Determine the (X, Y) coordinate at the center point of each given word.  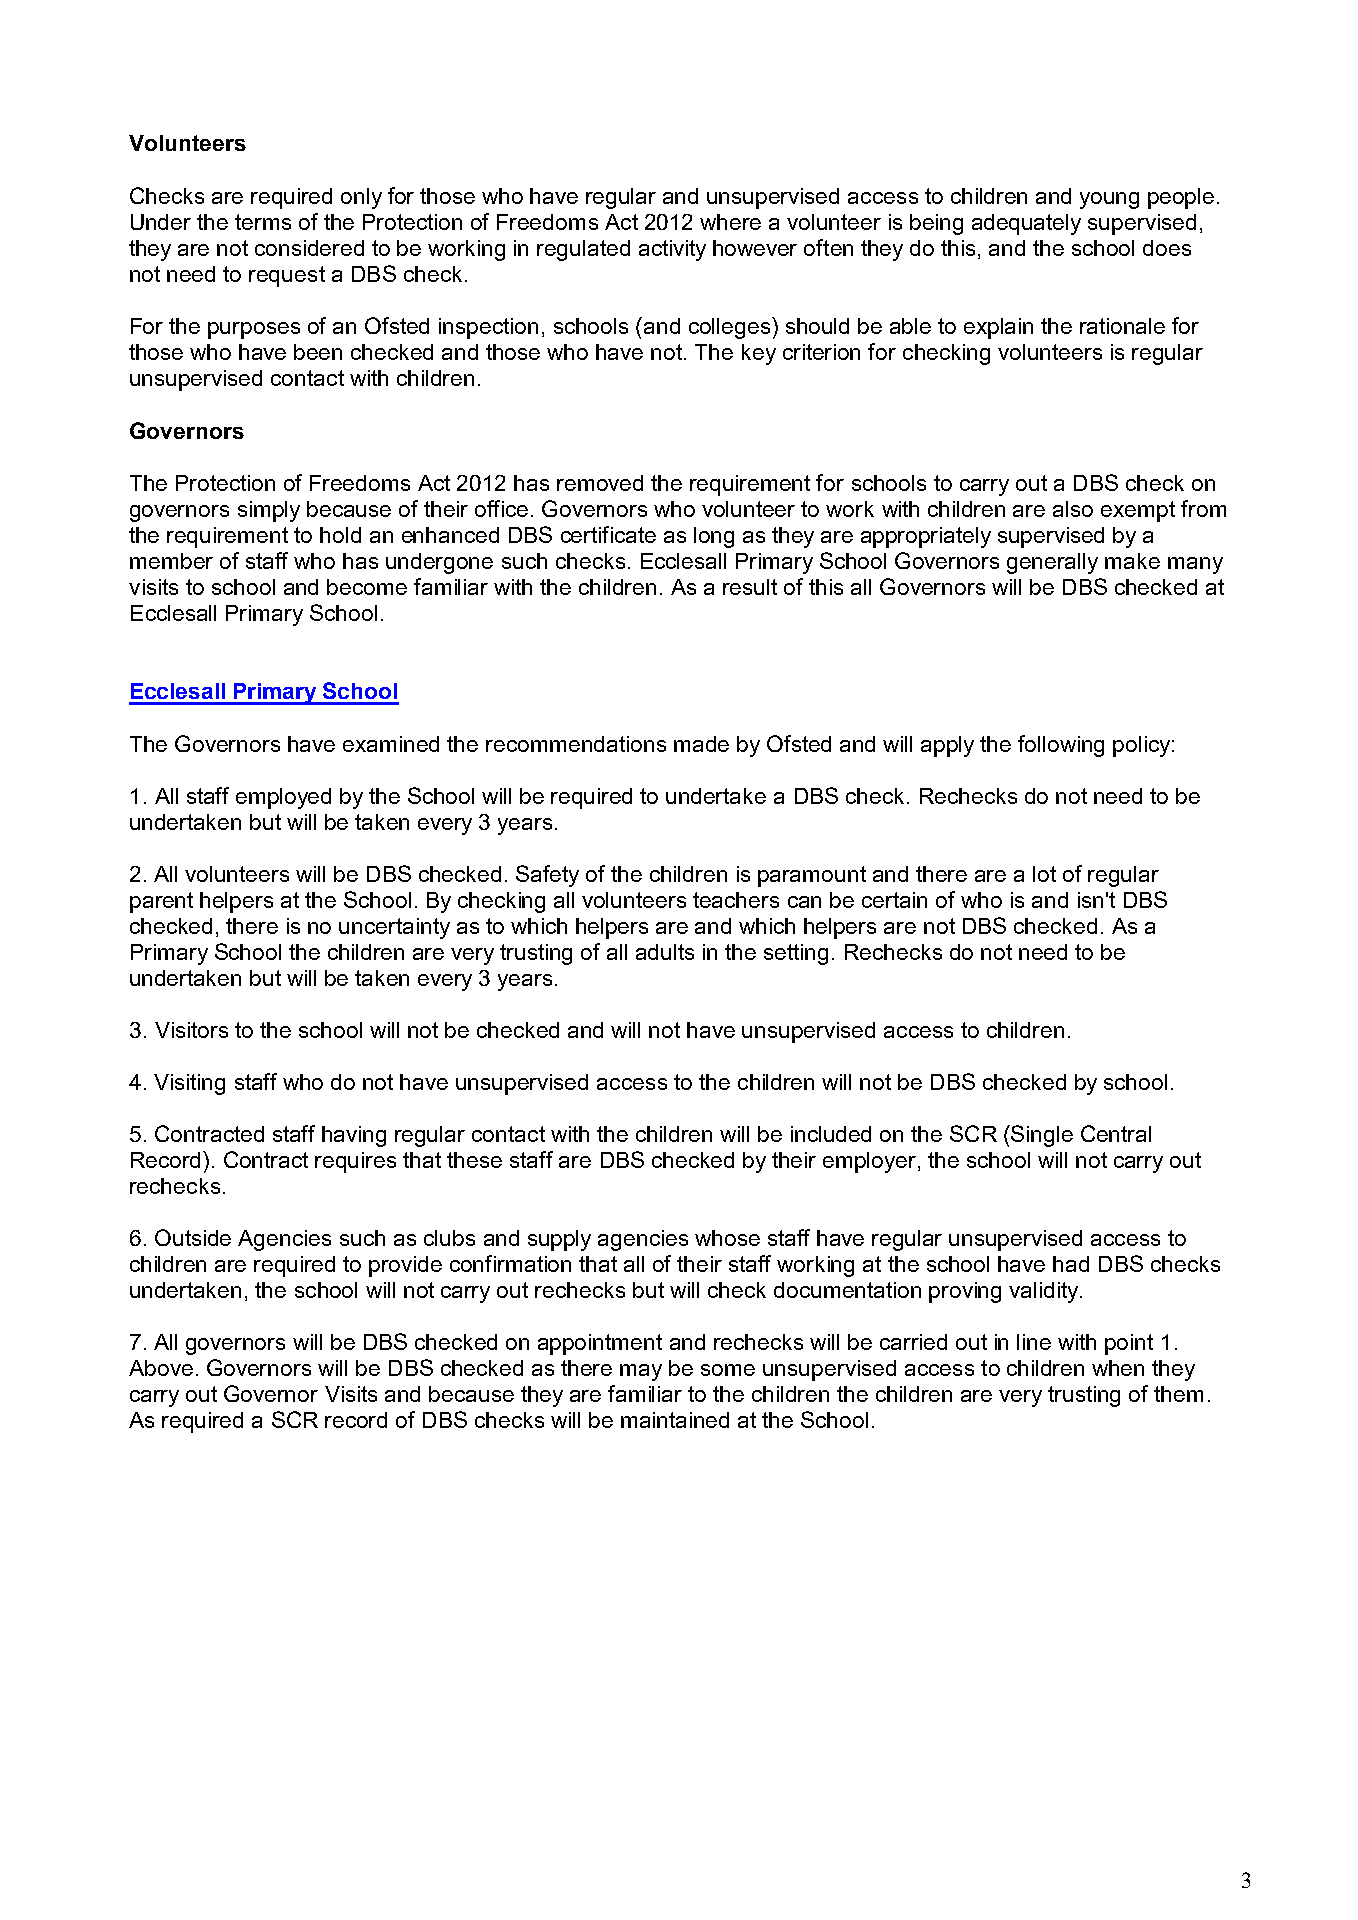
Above (161, 1368)
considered (309, 248)
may (641, 1372)
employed (283, 798)
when (1118, 1368)
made (701, 744)
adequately (1026, 224)
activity (672, 250)
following (1061, 746)
